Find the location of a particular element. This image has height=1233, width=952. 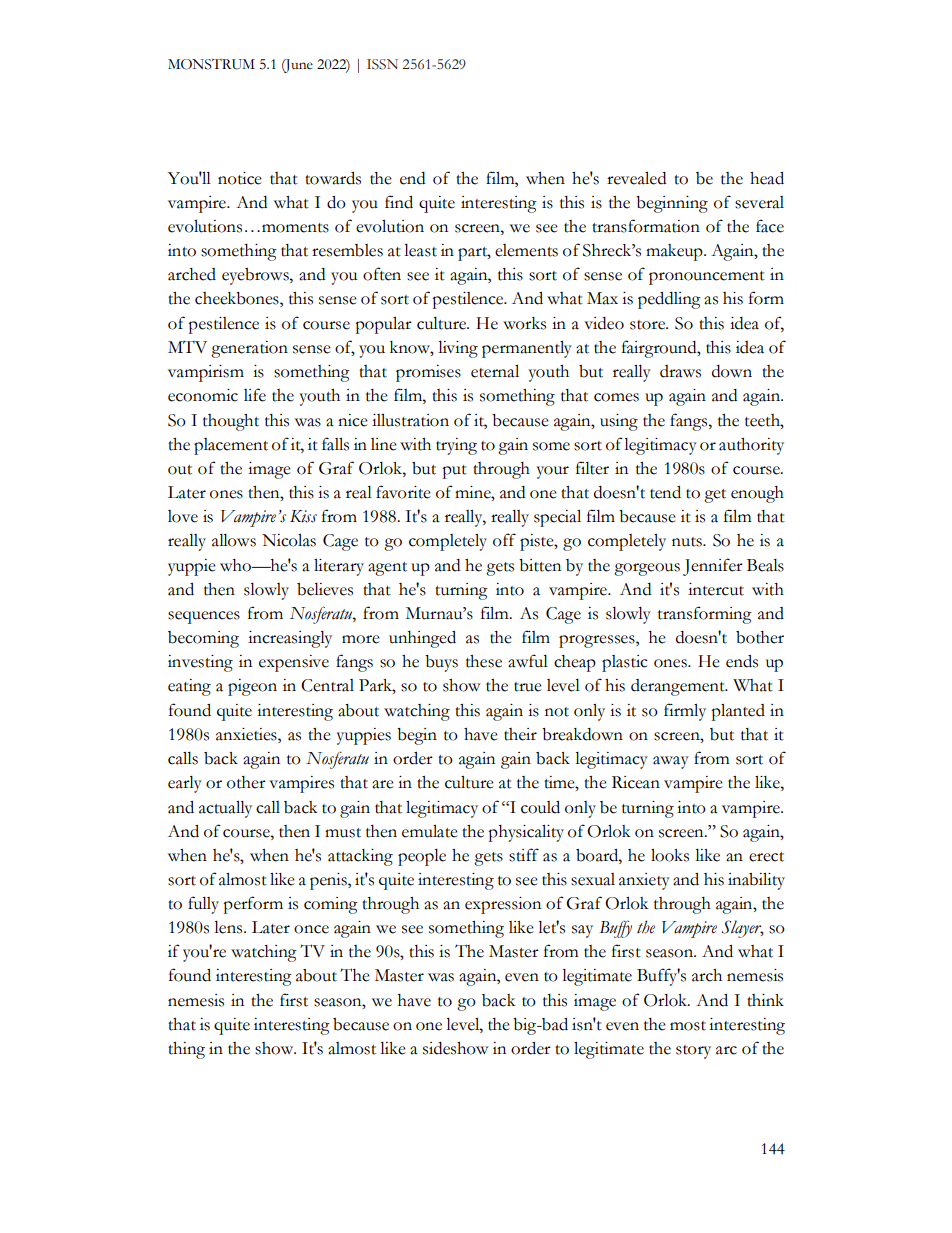

notice is located at coordinates (240, 178).
